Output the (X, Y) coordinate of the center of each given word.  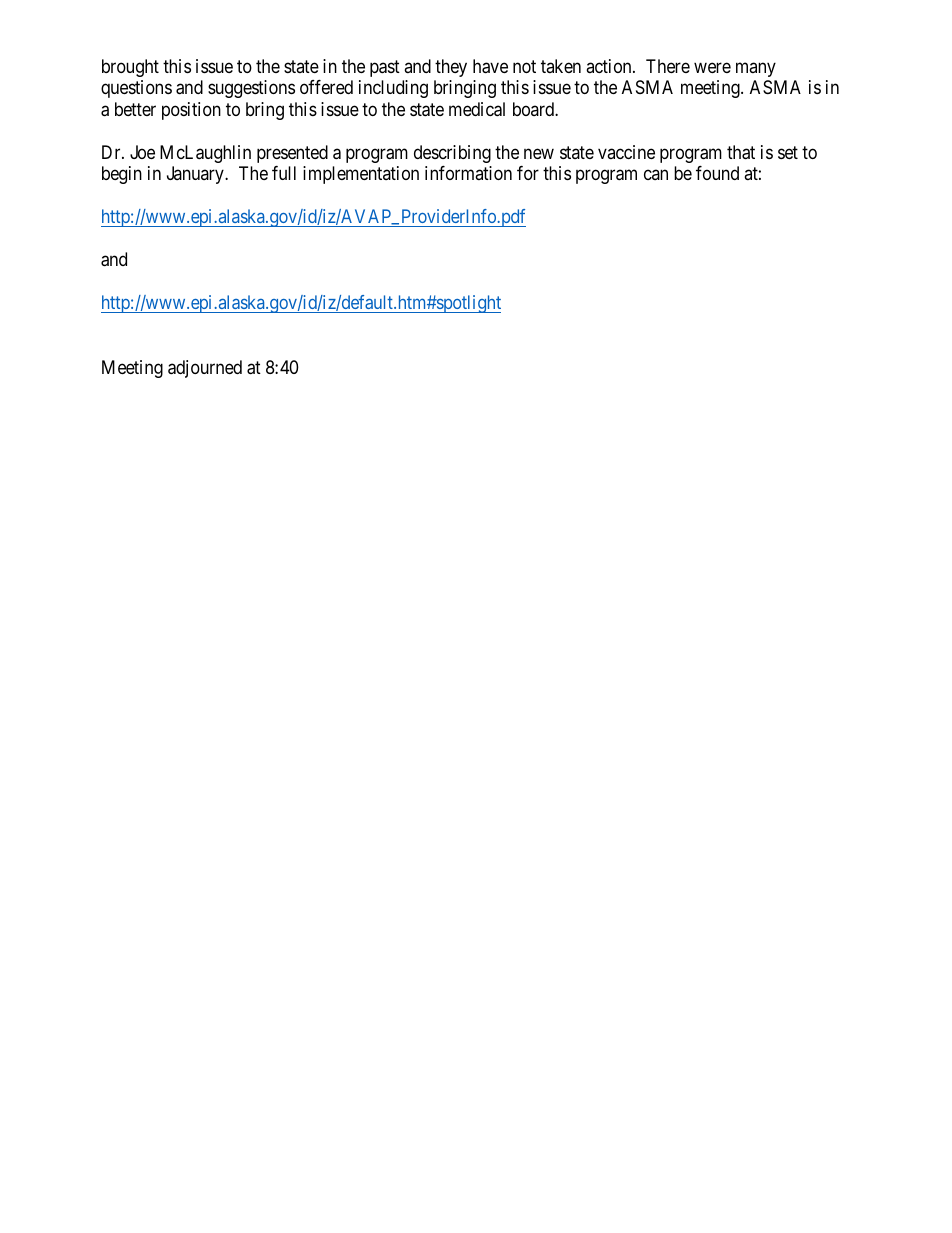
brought (130, 68)
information (468, 173)
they (451, 68)
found (717, 173)
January (196, 175)
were (712, 67)
